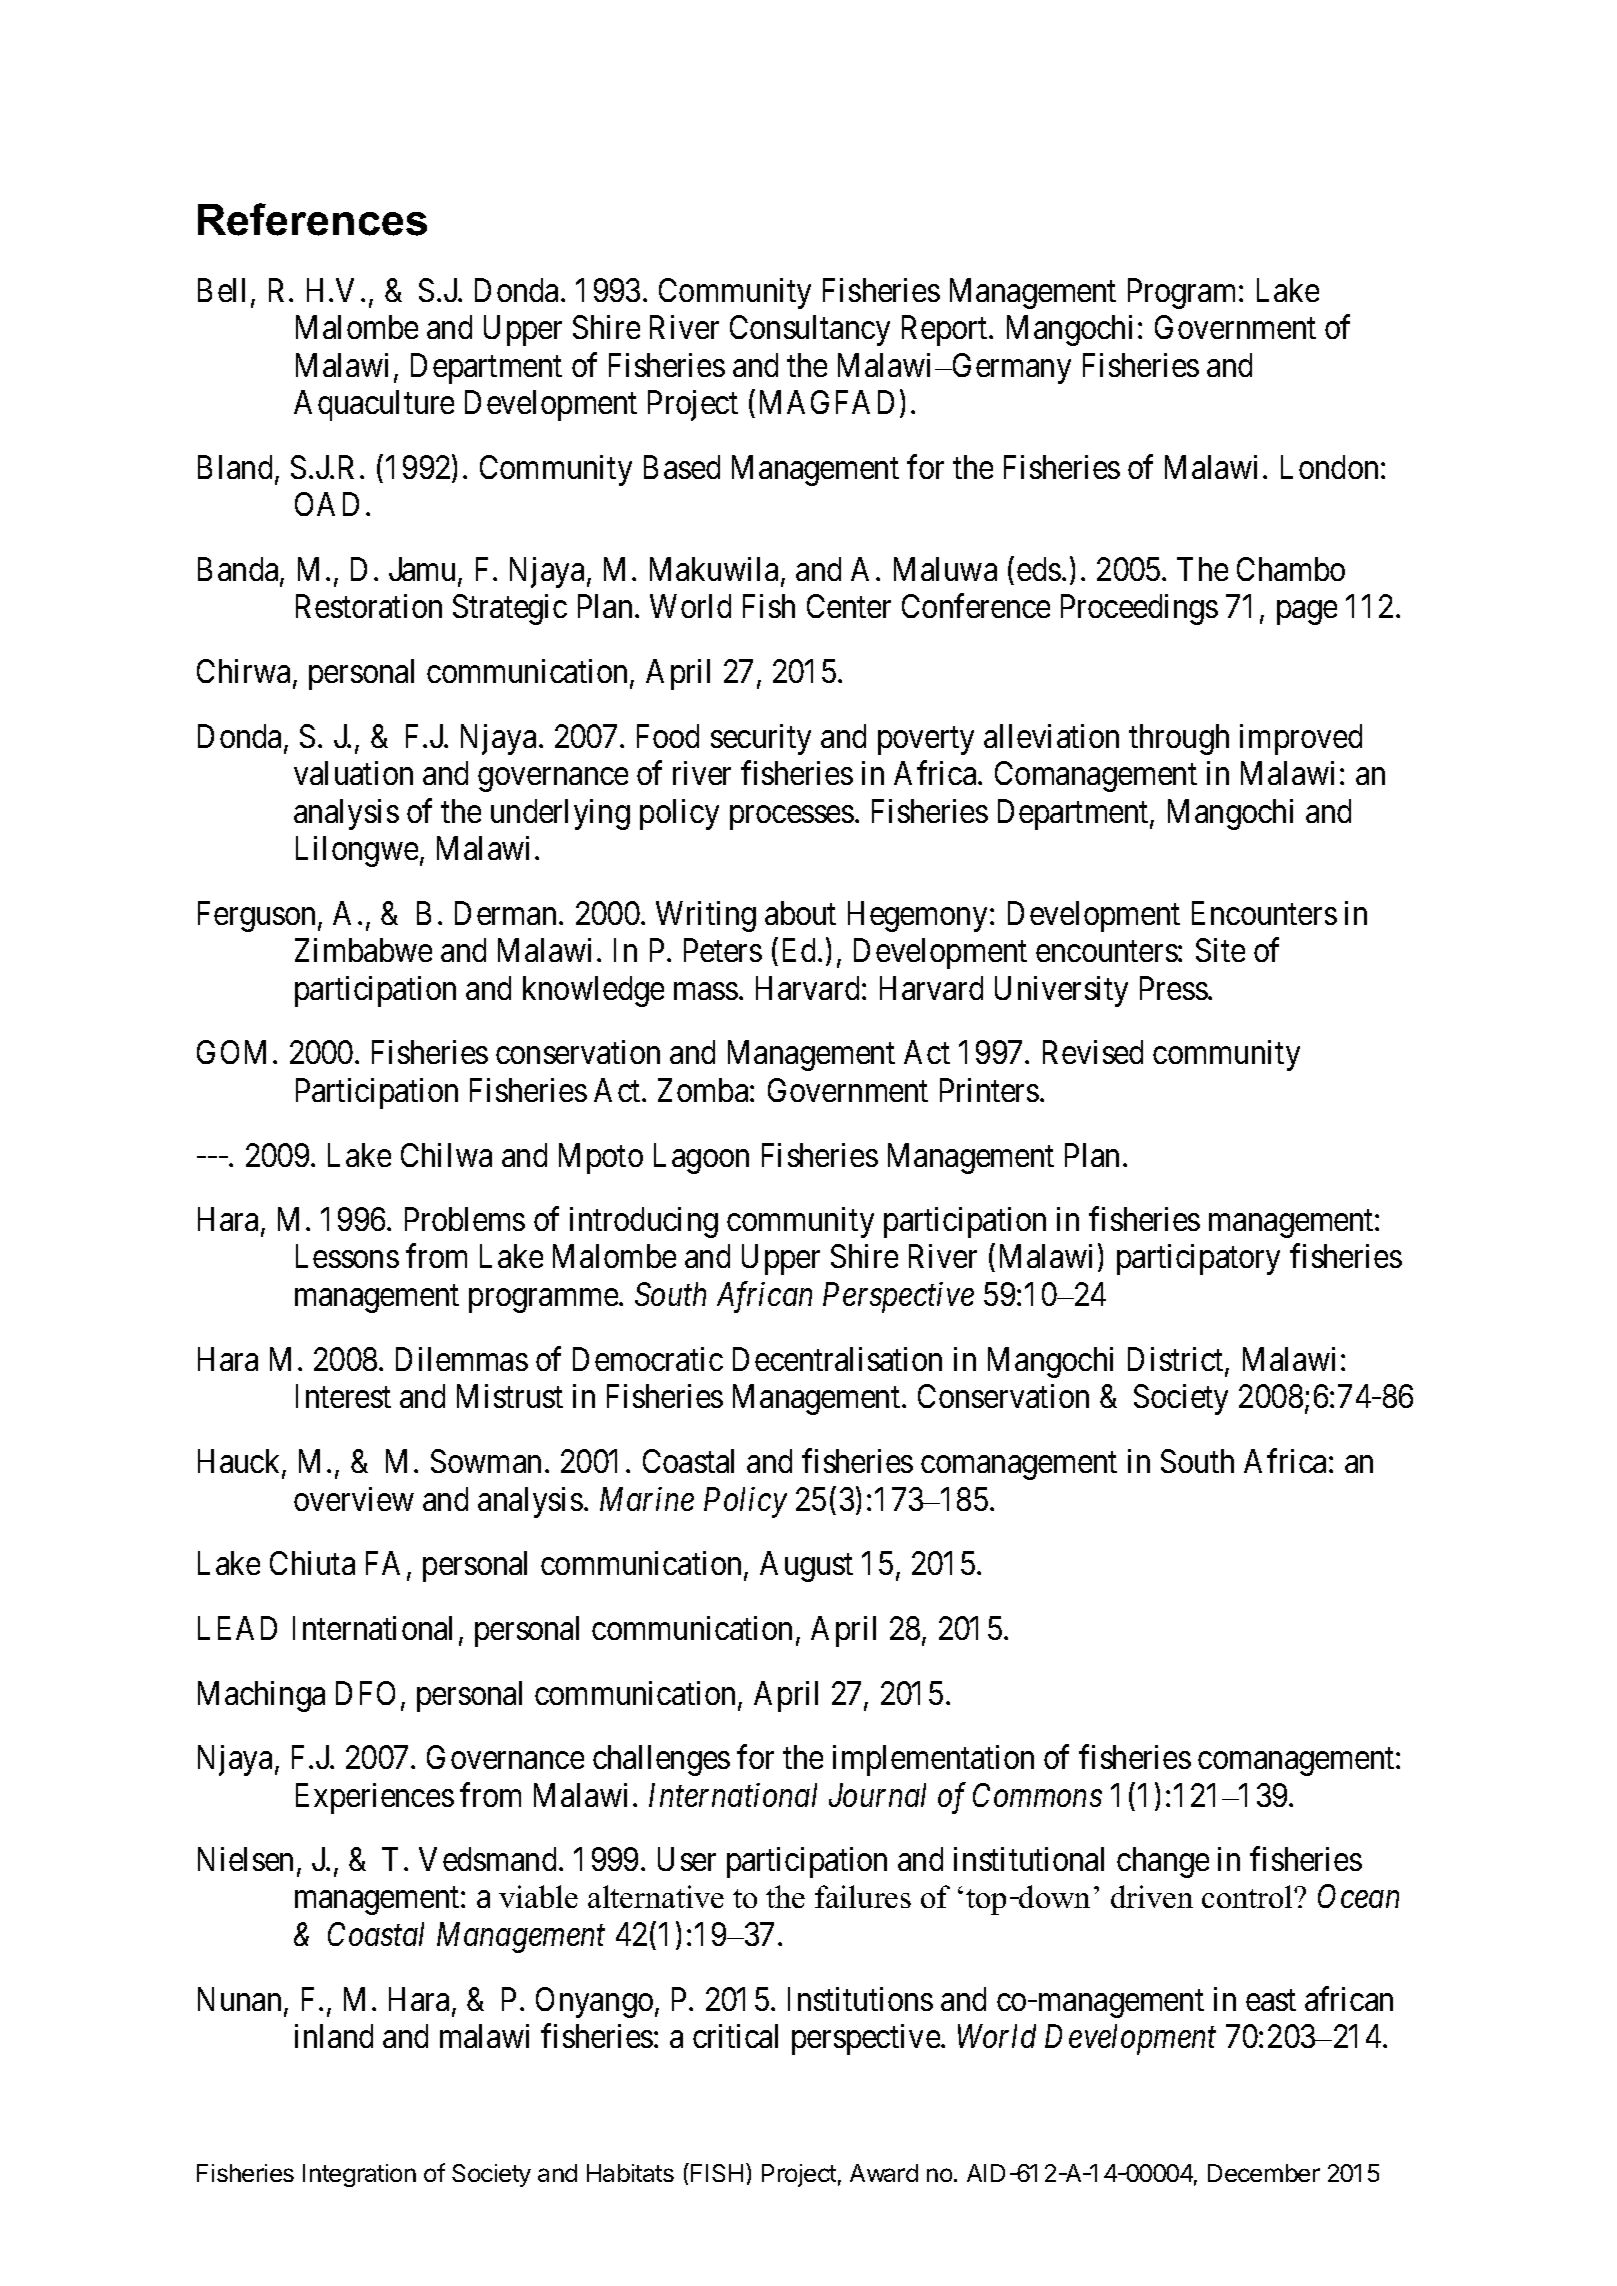 The height and width of the screenshot is (2286, 1617). I want to click on Consultancy, so click(810, 330).
